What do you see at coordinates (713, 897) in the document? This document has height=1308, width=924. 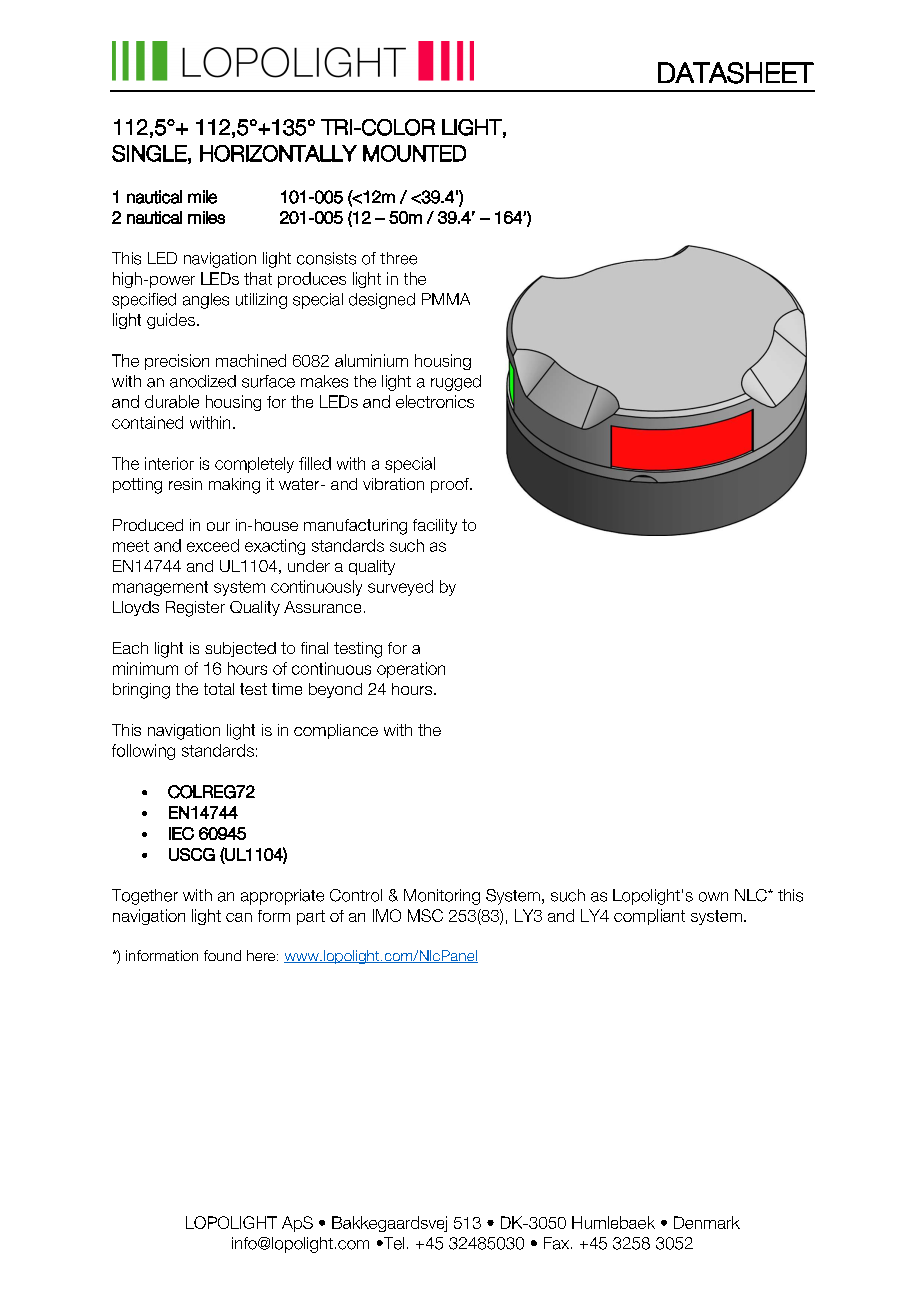 I see `own` at bounding box center [713, 897].
